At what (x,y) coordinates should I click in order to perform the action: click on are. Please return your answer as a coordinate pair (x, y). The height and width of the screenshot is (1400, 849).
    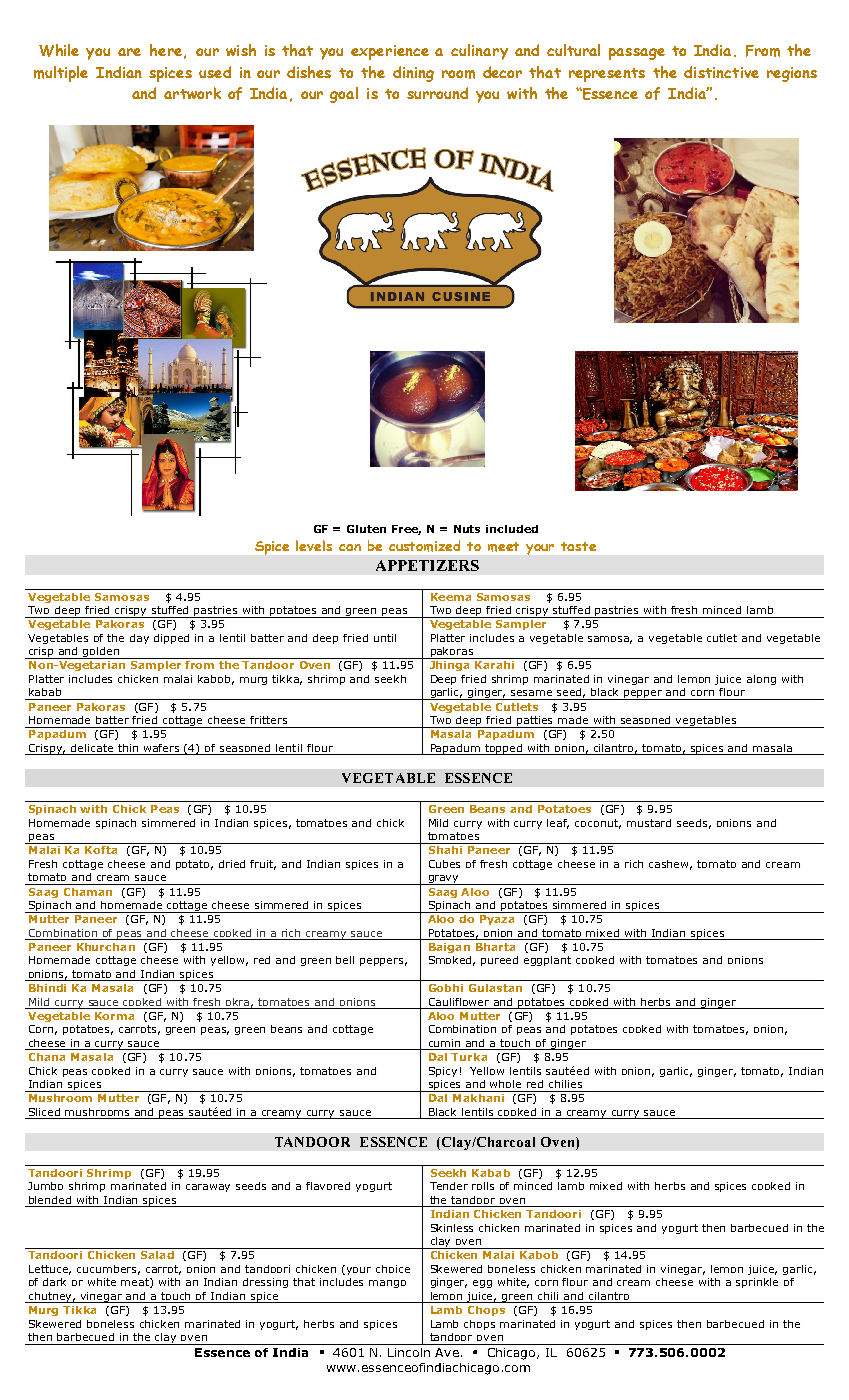
    Looking at the image, I should click on (129, 52).
